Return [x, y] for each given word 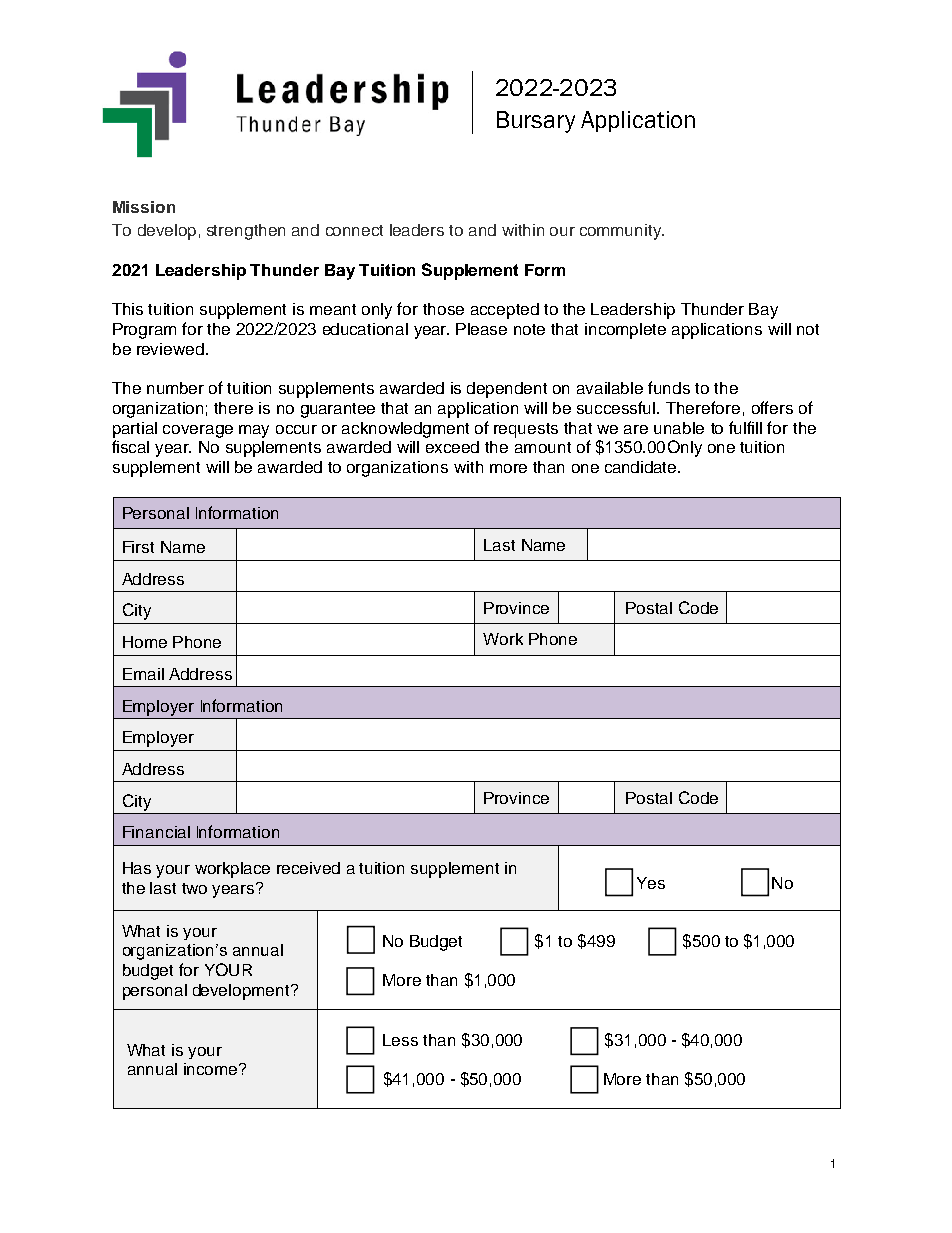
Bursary [536, 122]
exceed [452, 447]
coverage [198, 431]
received [308, 868]
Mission [144, 207]
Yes [651, 883]
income [212, 1069]
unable [679, 428]
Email [143, 674]
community [622, 232]
